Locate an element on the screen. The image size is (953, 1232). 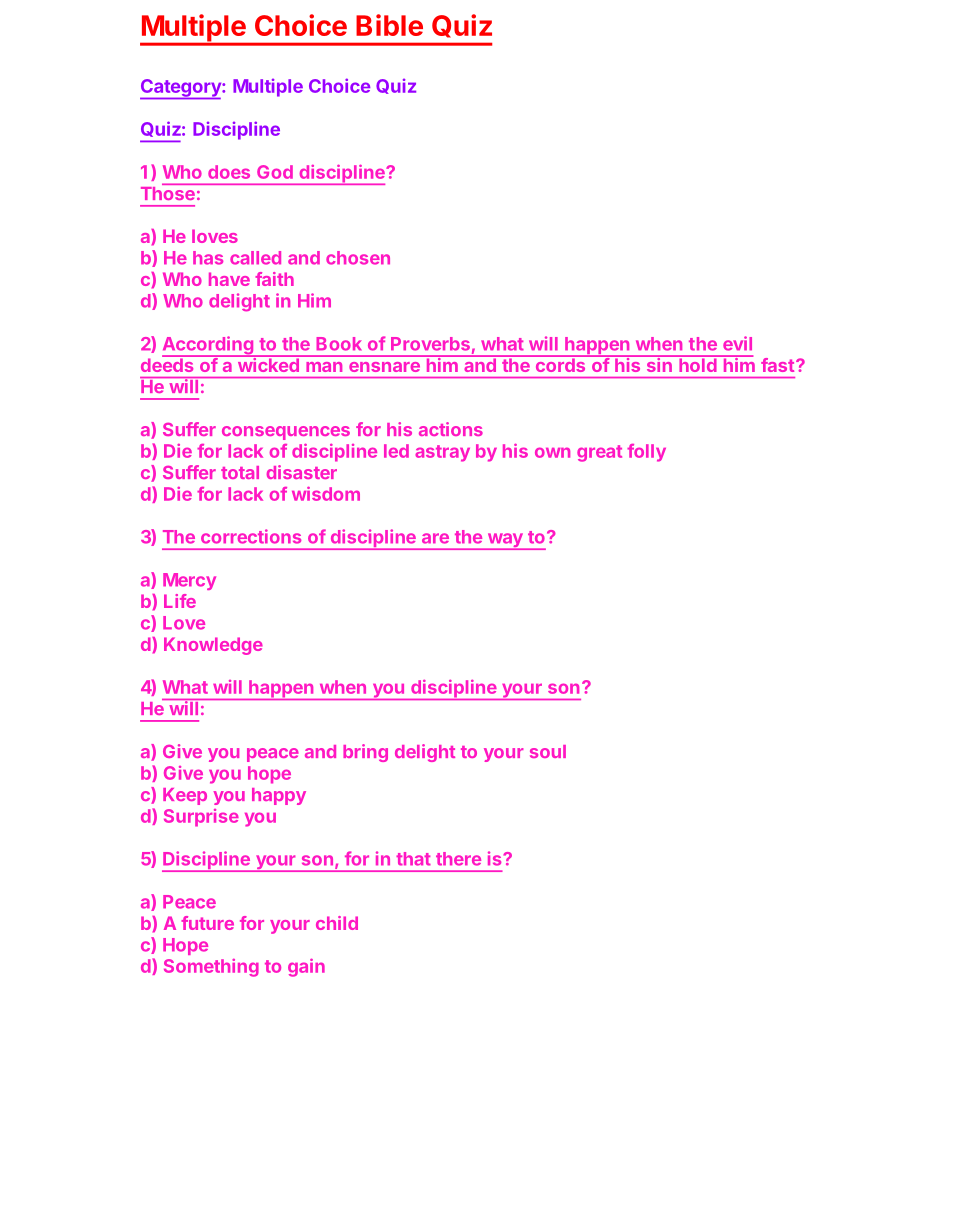
evil is located at coordinates (737, 343).
